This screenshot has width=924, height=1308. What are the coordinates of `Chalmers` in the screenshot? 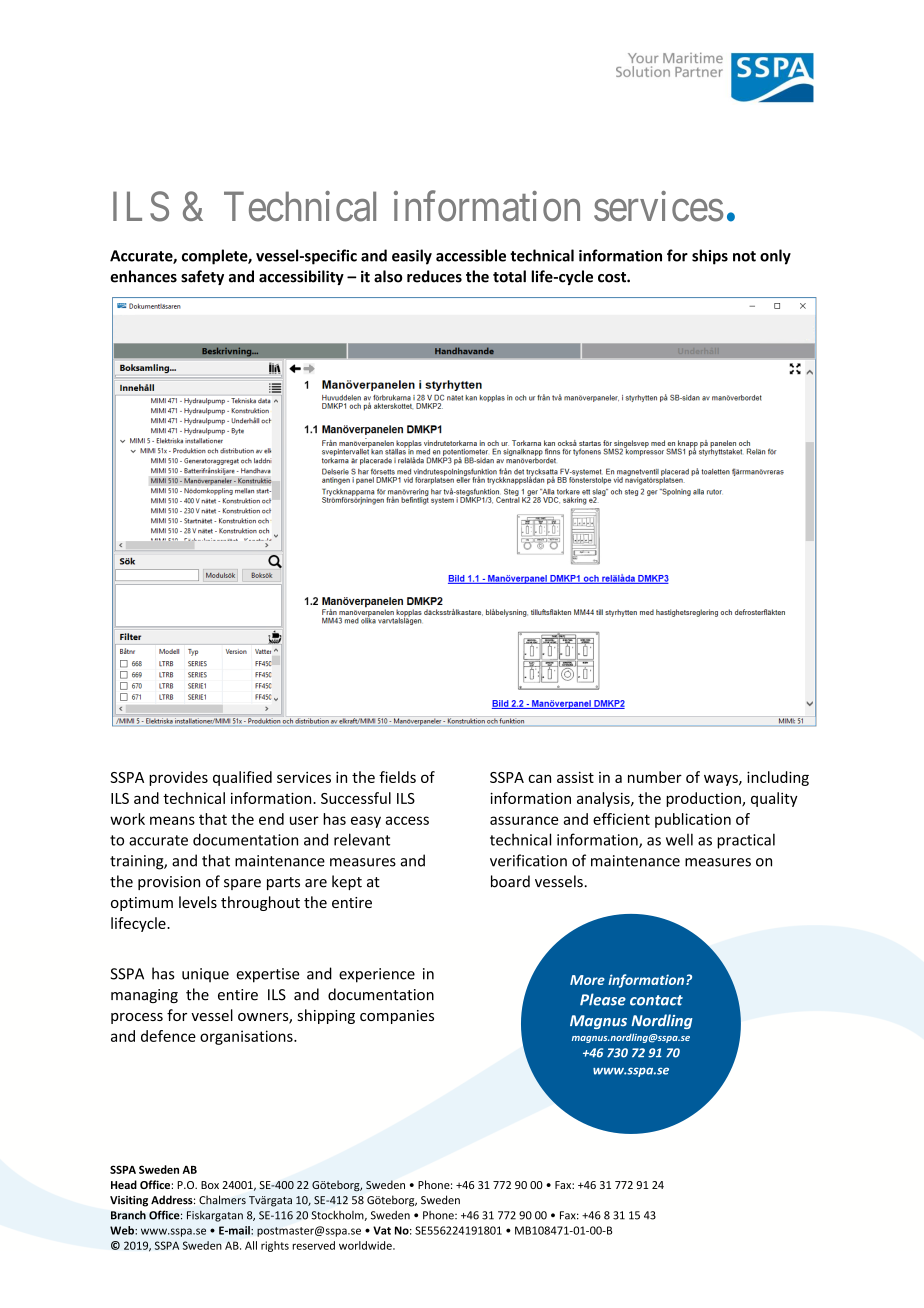 It's located at (222, 1200).
